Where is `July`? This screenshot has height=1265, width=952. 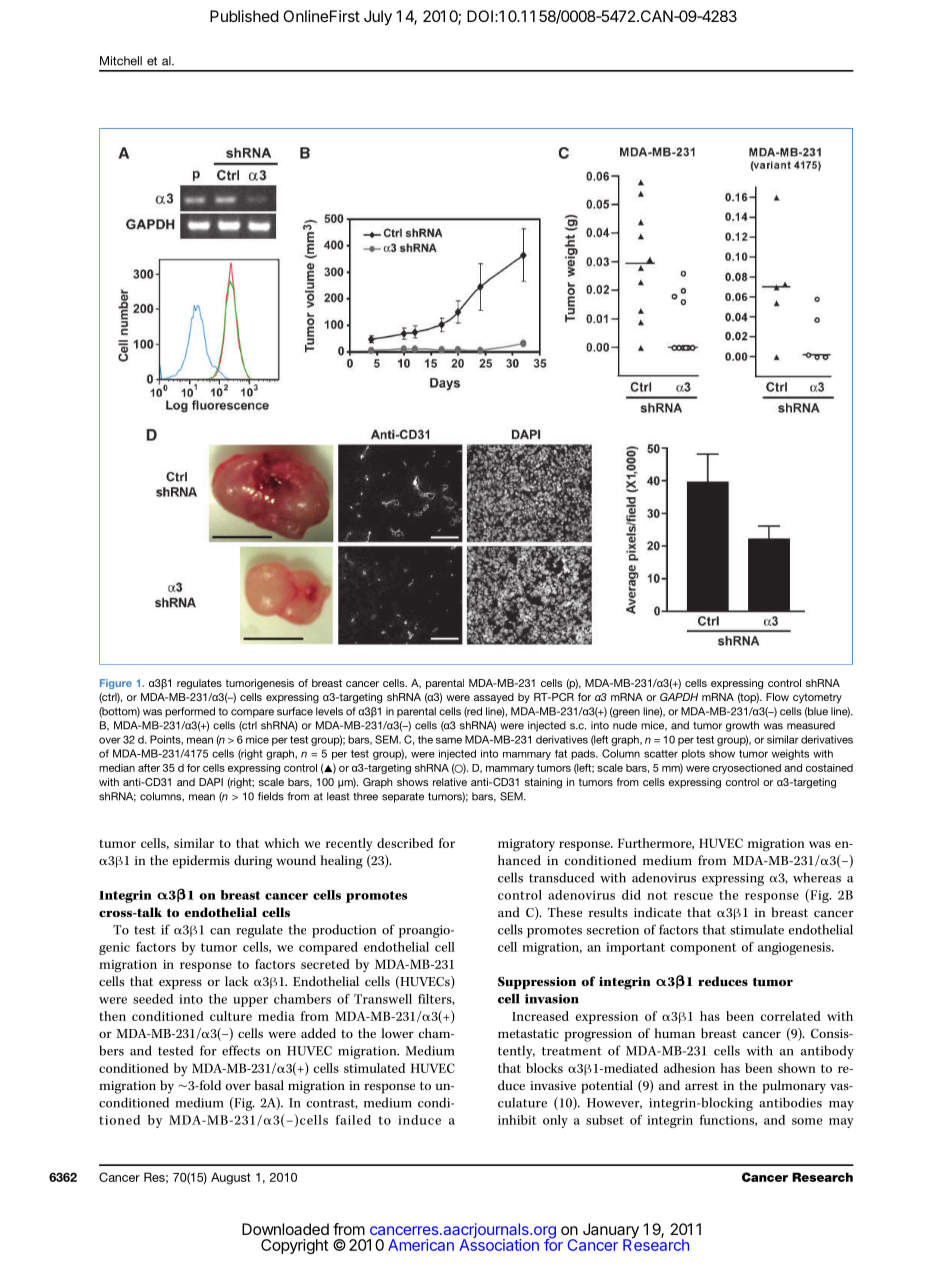 July is located at coordinates (378, 18).
